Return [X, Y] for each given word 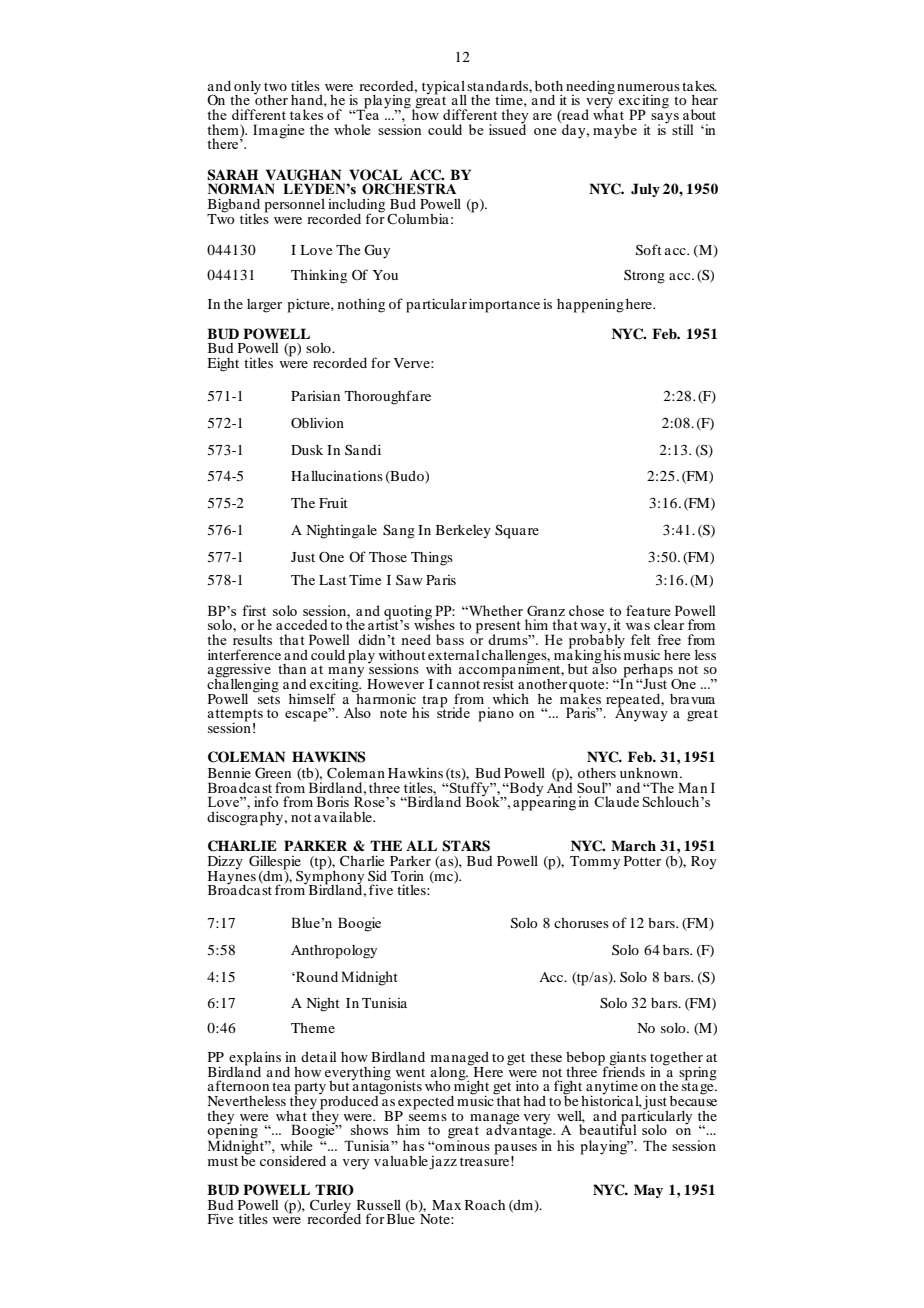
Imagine [279, 131]
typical [444, 88]
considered [293, 1160]
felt [641, 639]
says [665, 119]
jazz [443, 1163]
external [454, 655]
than [292, 669]
